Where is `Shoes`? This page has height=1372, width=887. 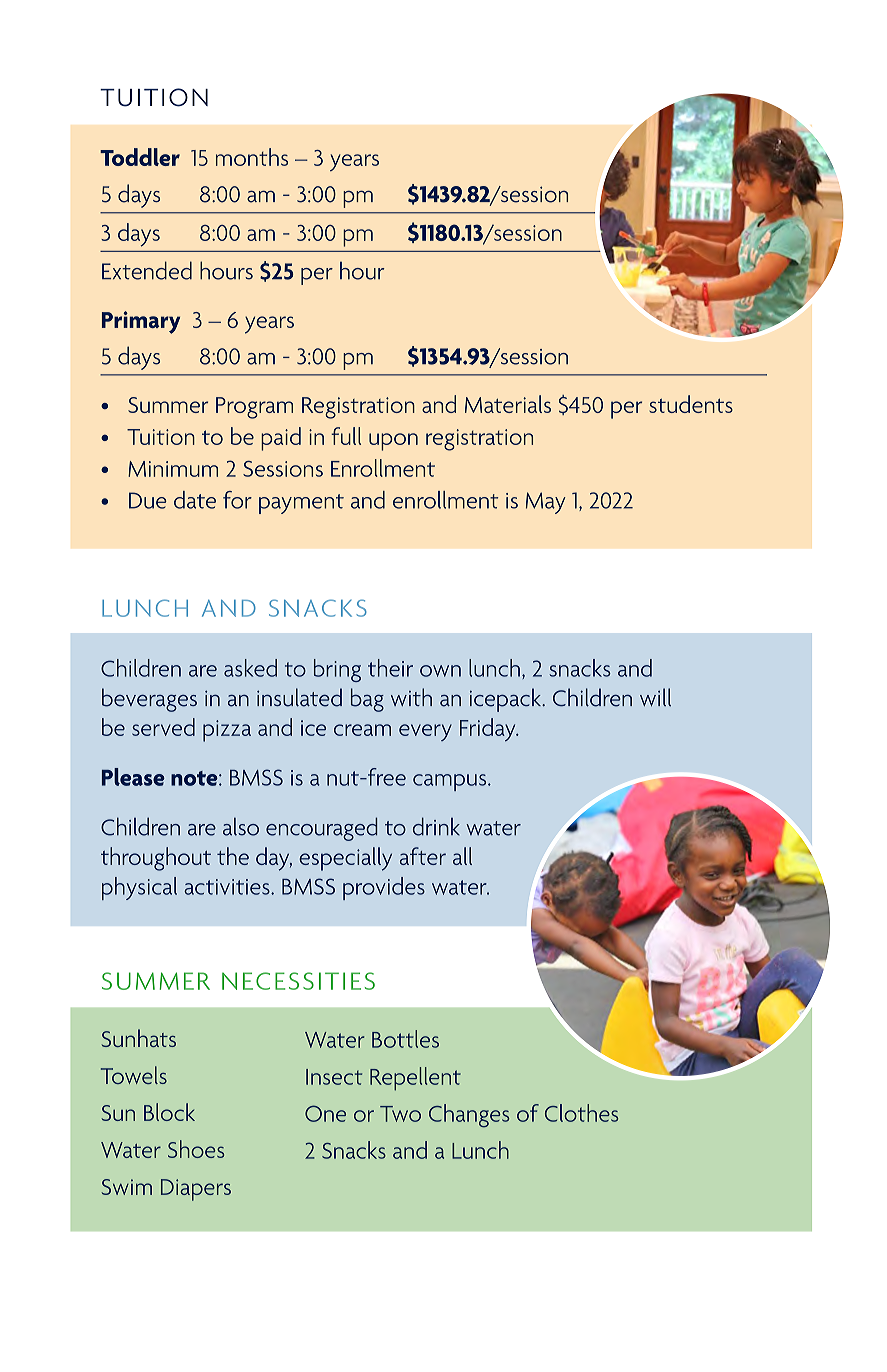
Shoes is located at coordinates (196, 1149).
